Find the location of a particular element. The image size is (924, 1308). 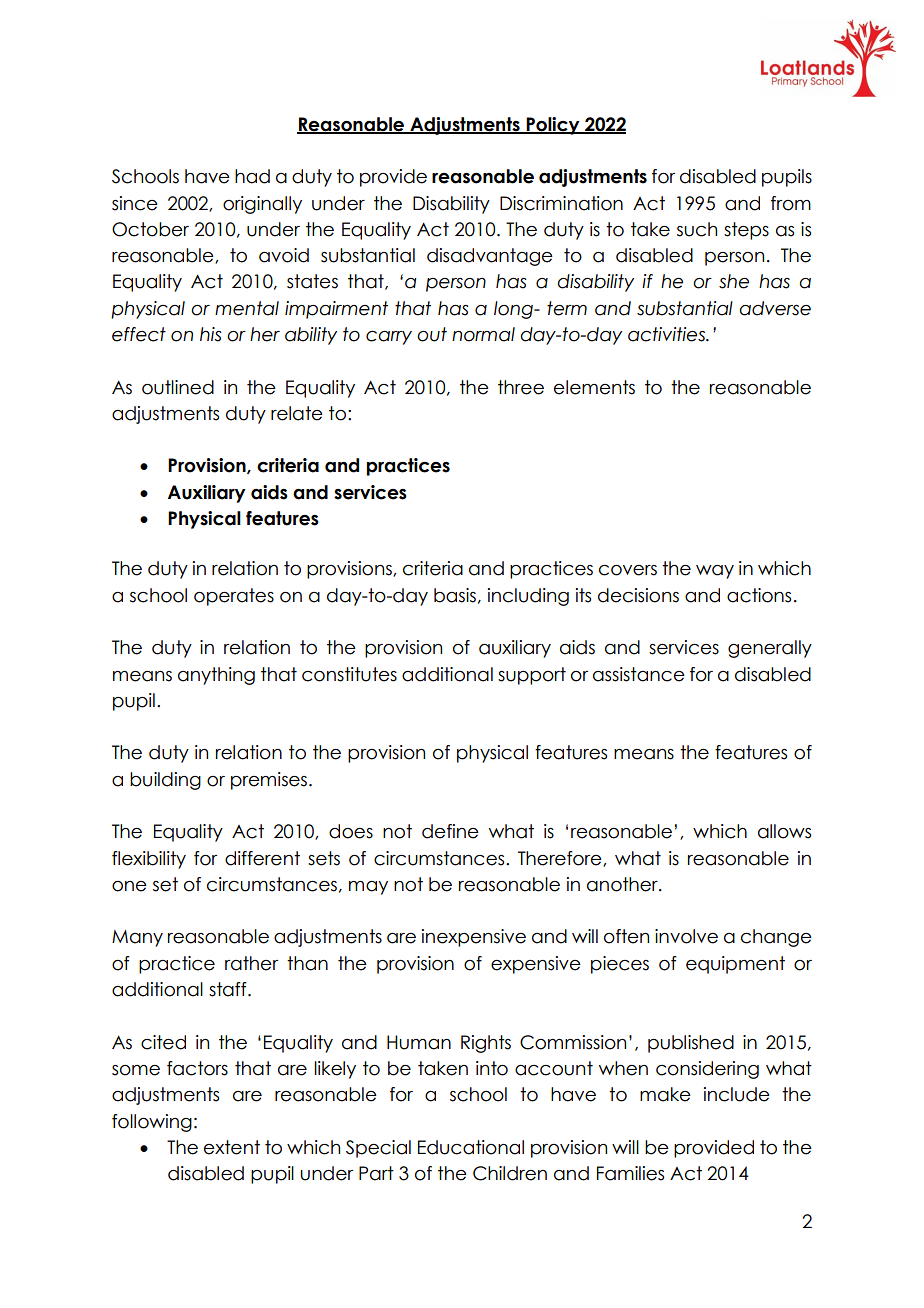

anything is located at coordinates (216, 676).
